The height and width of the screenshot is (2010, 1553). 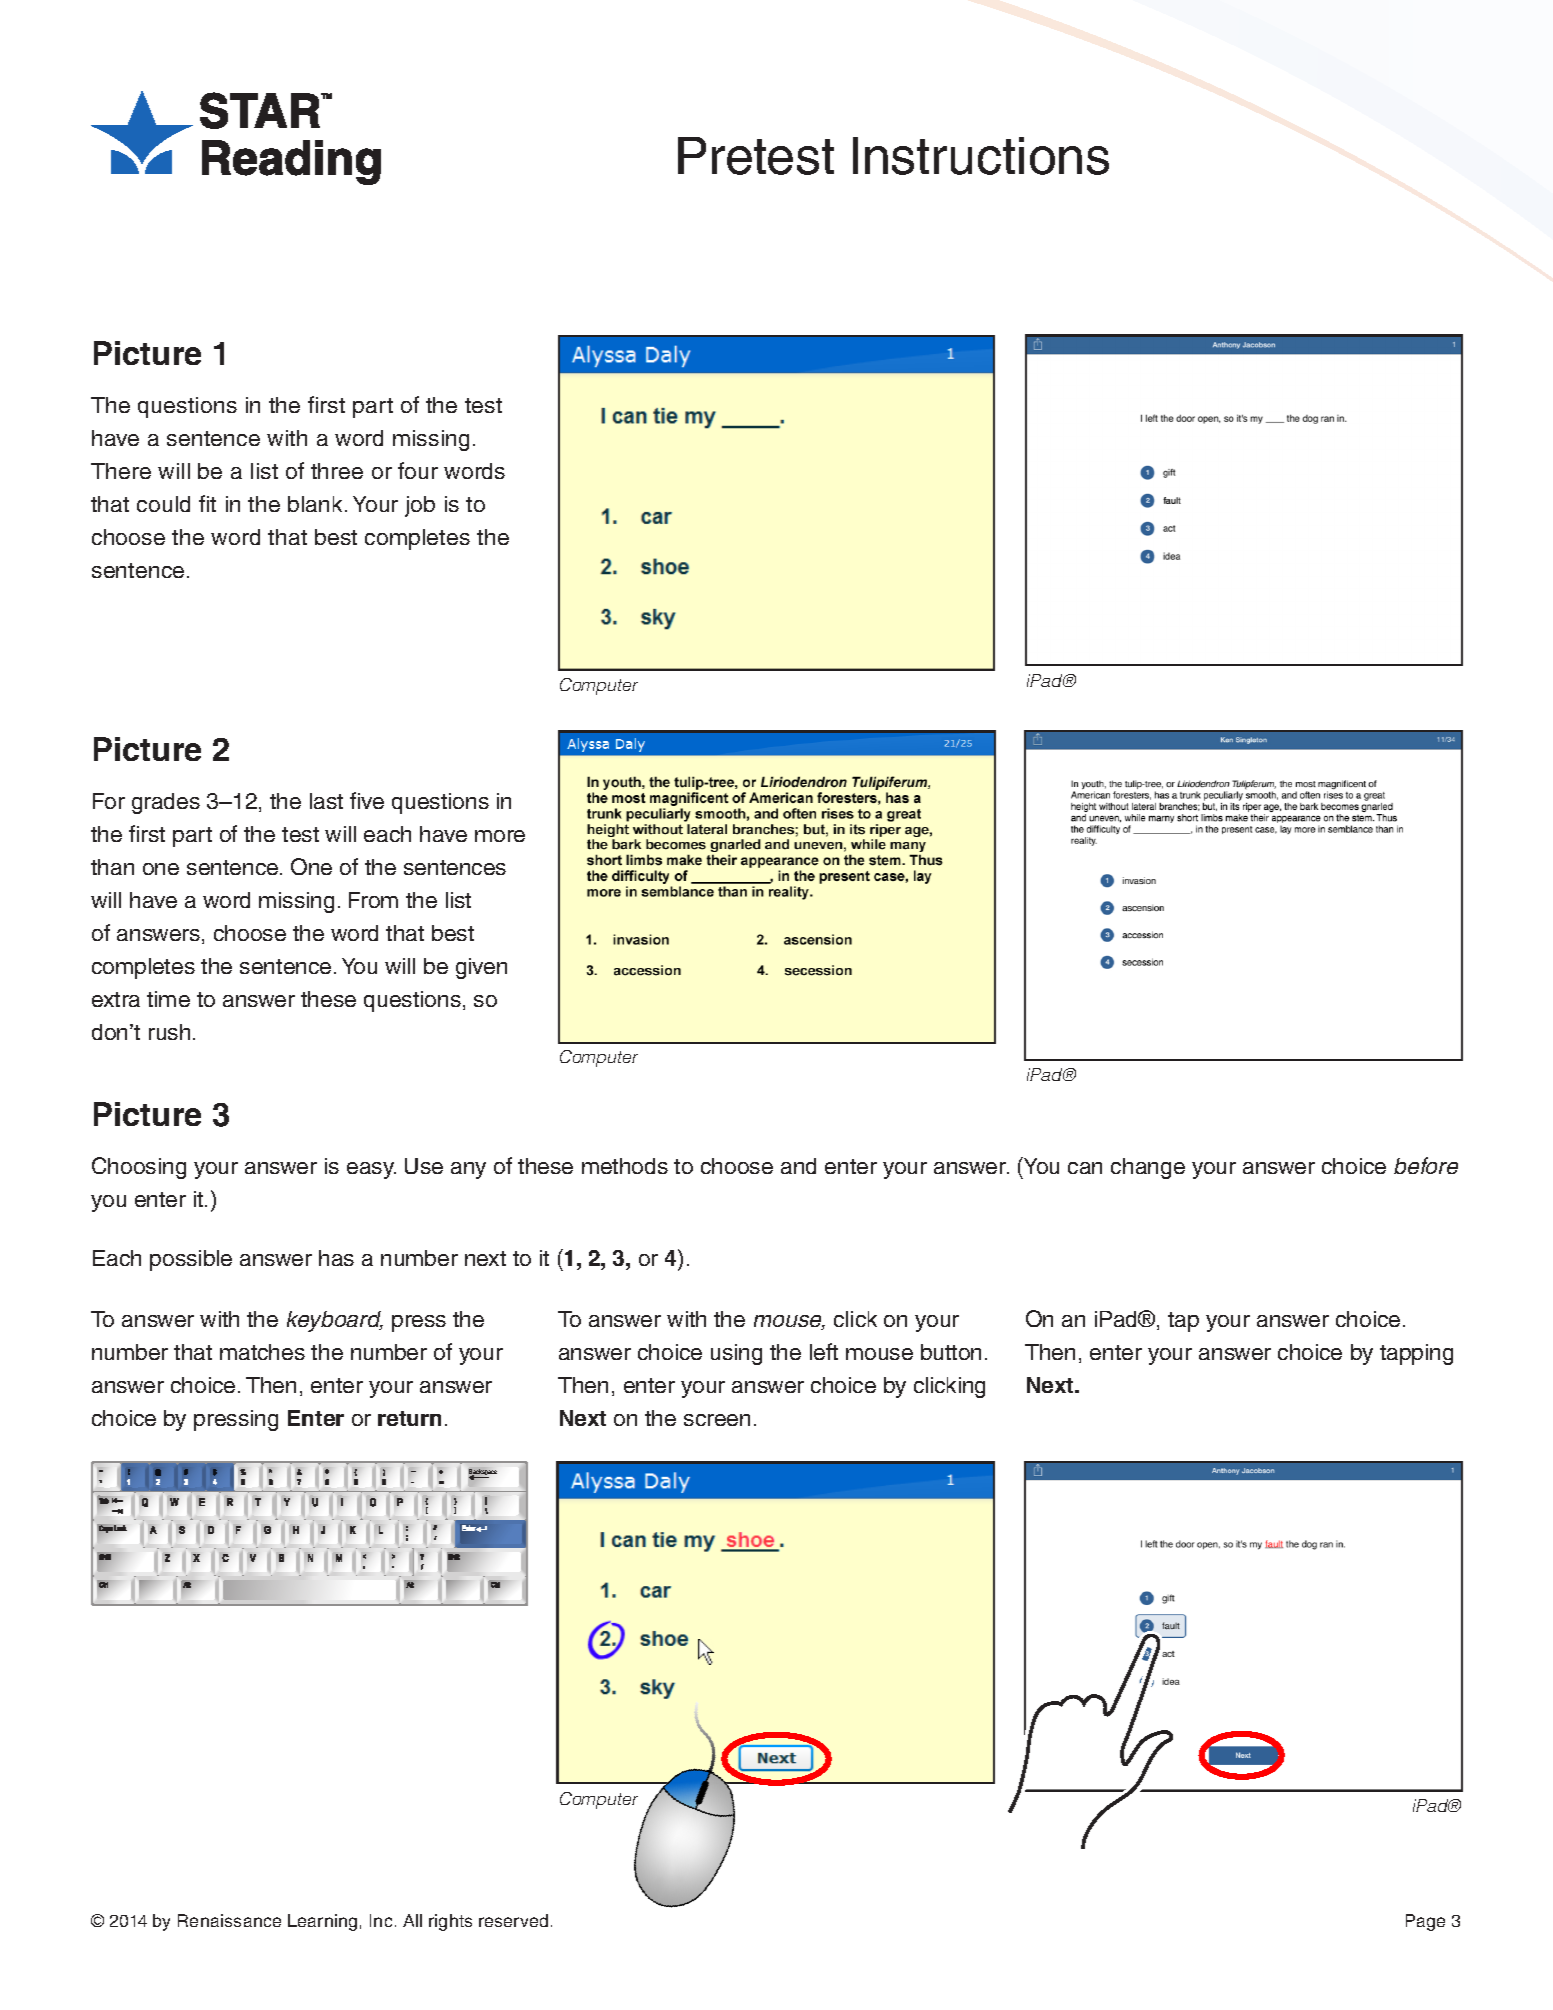 What do you see at coordinates (1148, 1168) in the screenshot?
I see `change` at bounding box center [1148, 1168].
